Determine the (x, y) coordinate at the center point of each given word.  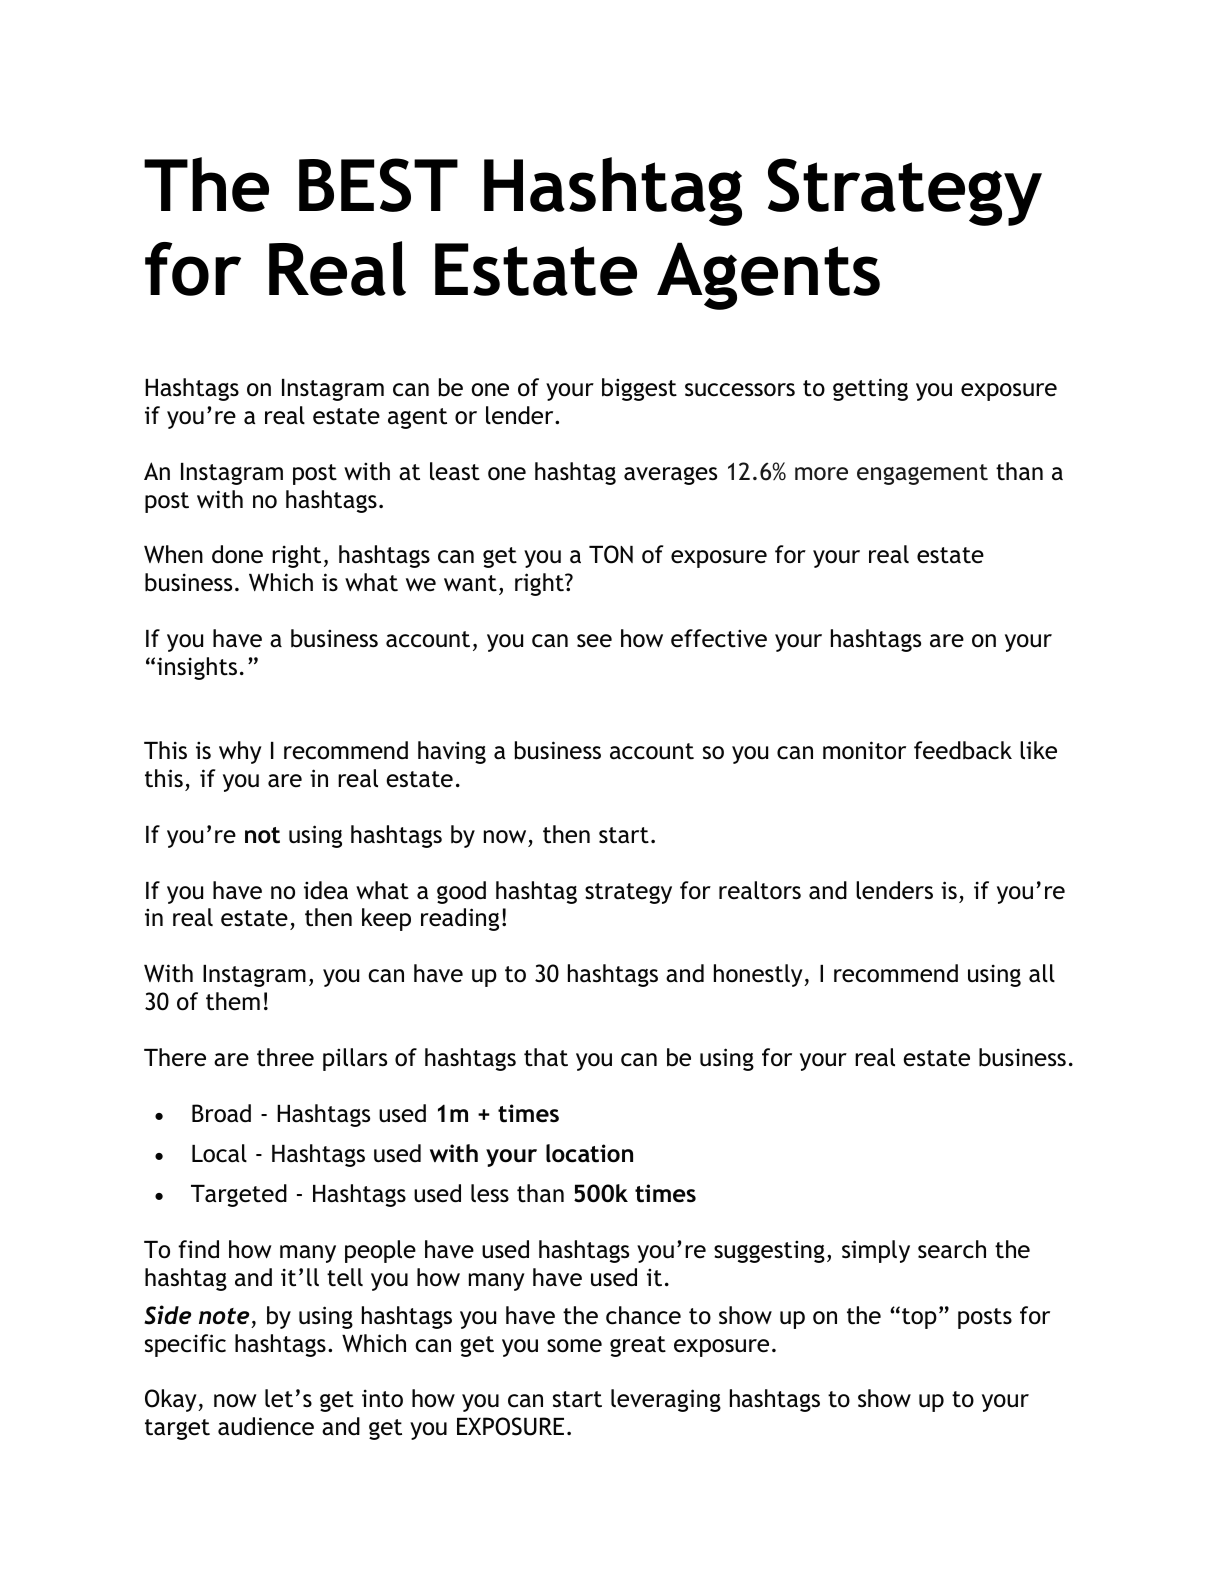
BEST (378, 185)
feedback (963, 750)
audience (266, 1426)
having (452, 752)
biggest (639, 389)
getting (870, 389)
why (240, 752)
